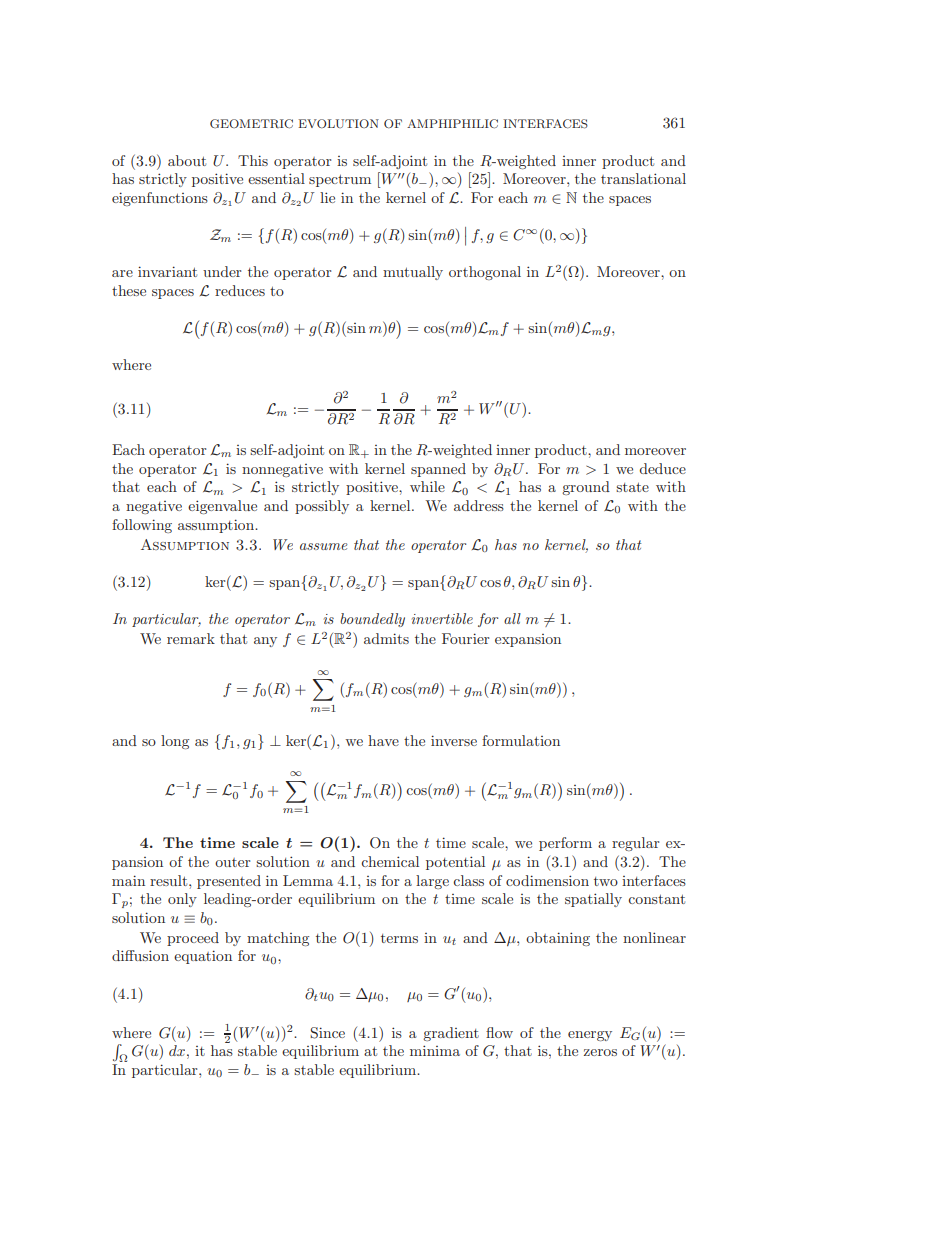  Describe the element at coordinates (175, 742) in the screenshot. I see `long` at that location.
